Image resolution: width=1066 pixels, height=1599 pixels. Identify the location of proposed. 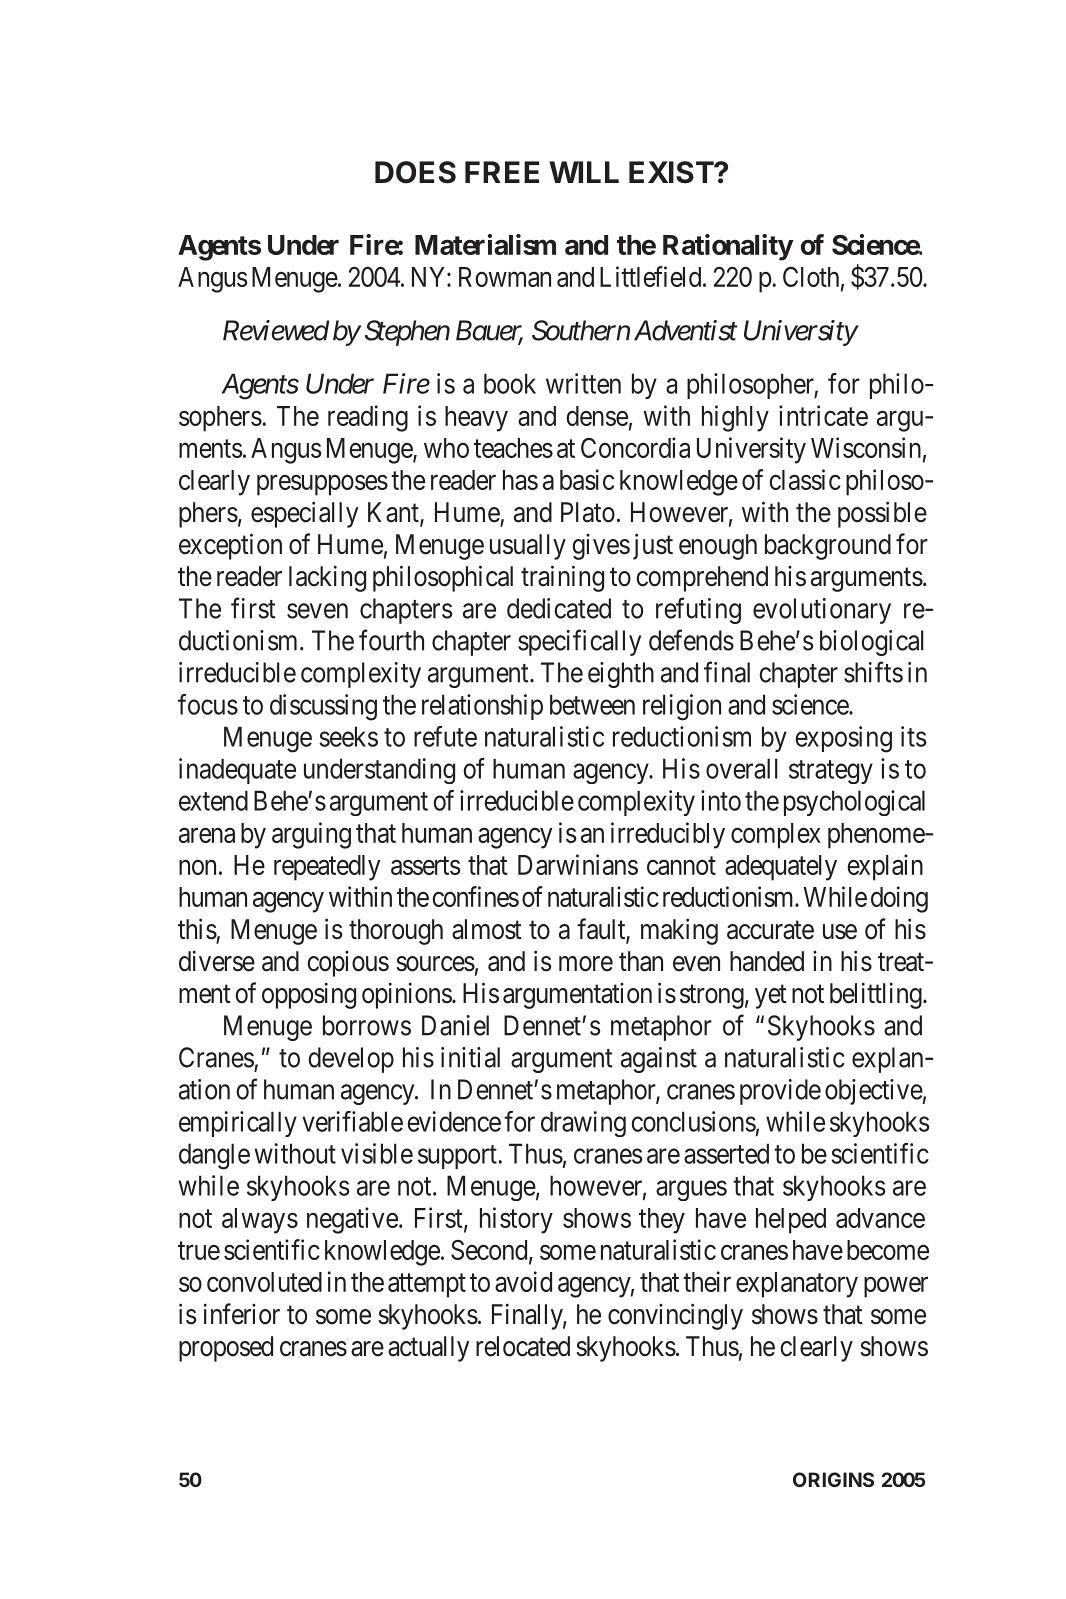
(226, 1349).
